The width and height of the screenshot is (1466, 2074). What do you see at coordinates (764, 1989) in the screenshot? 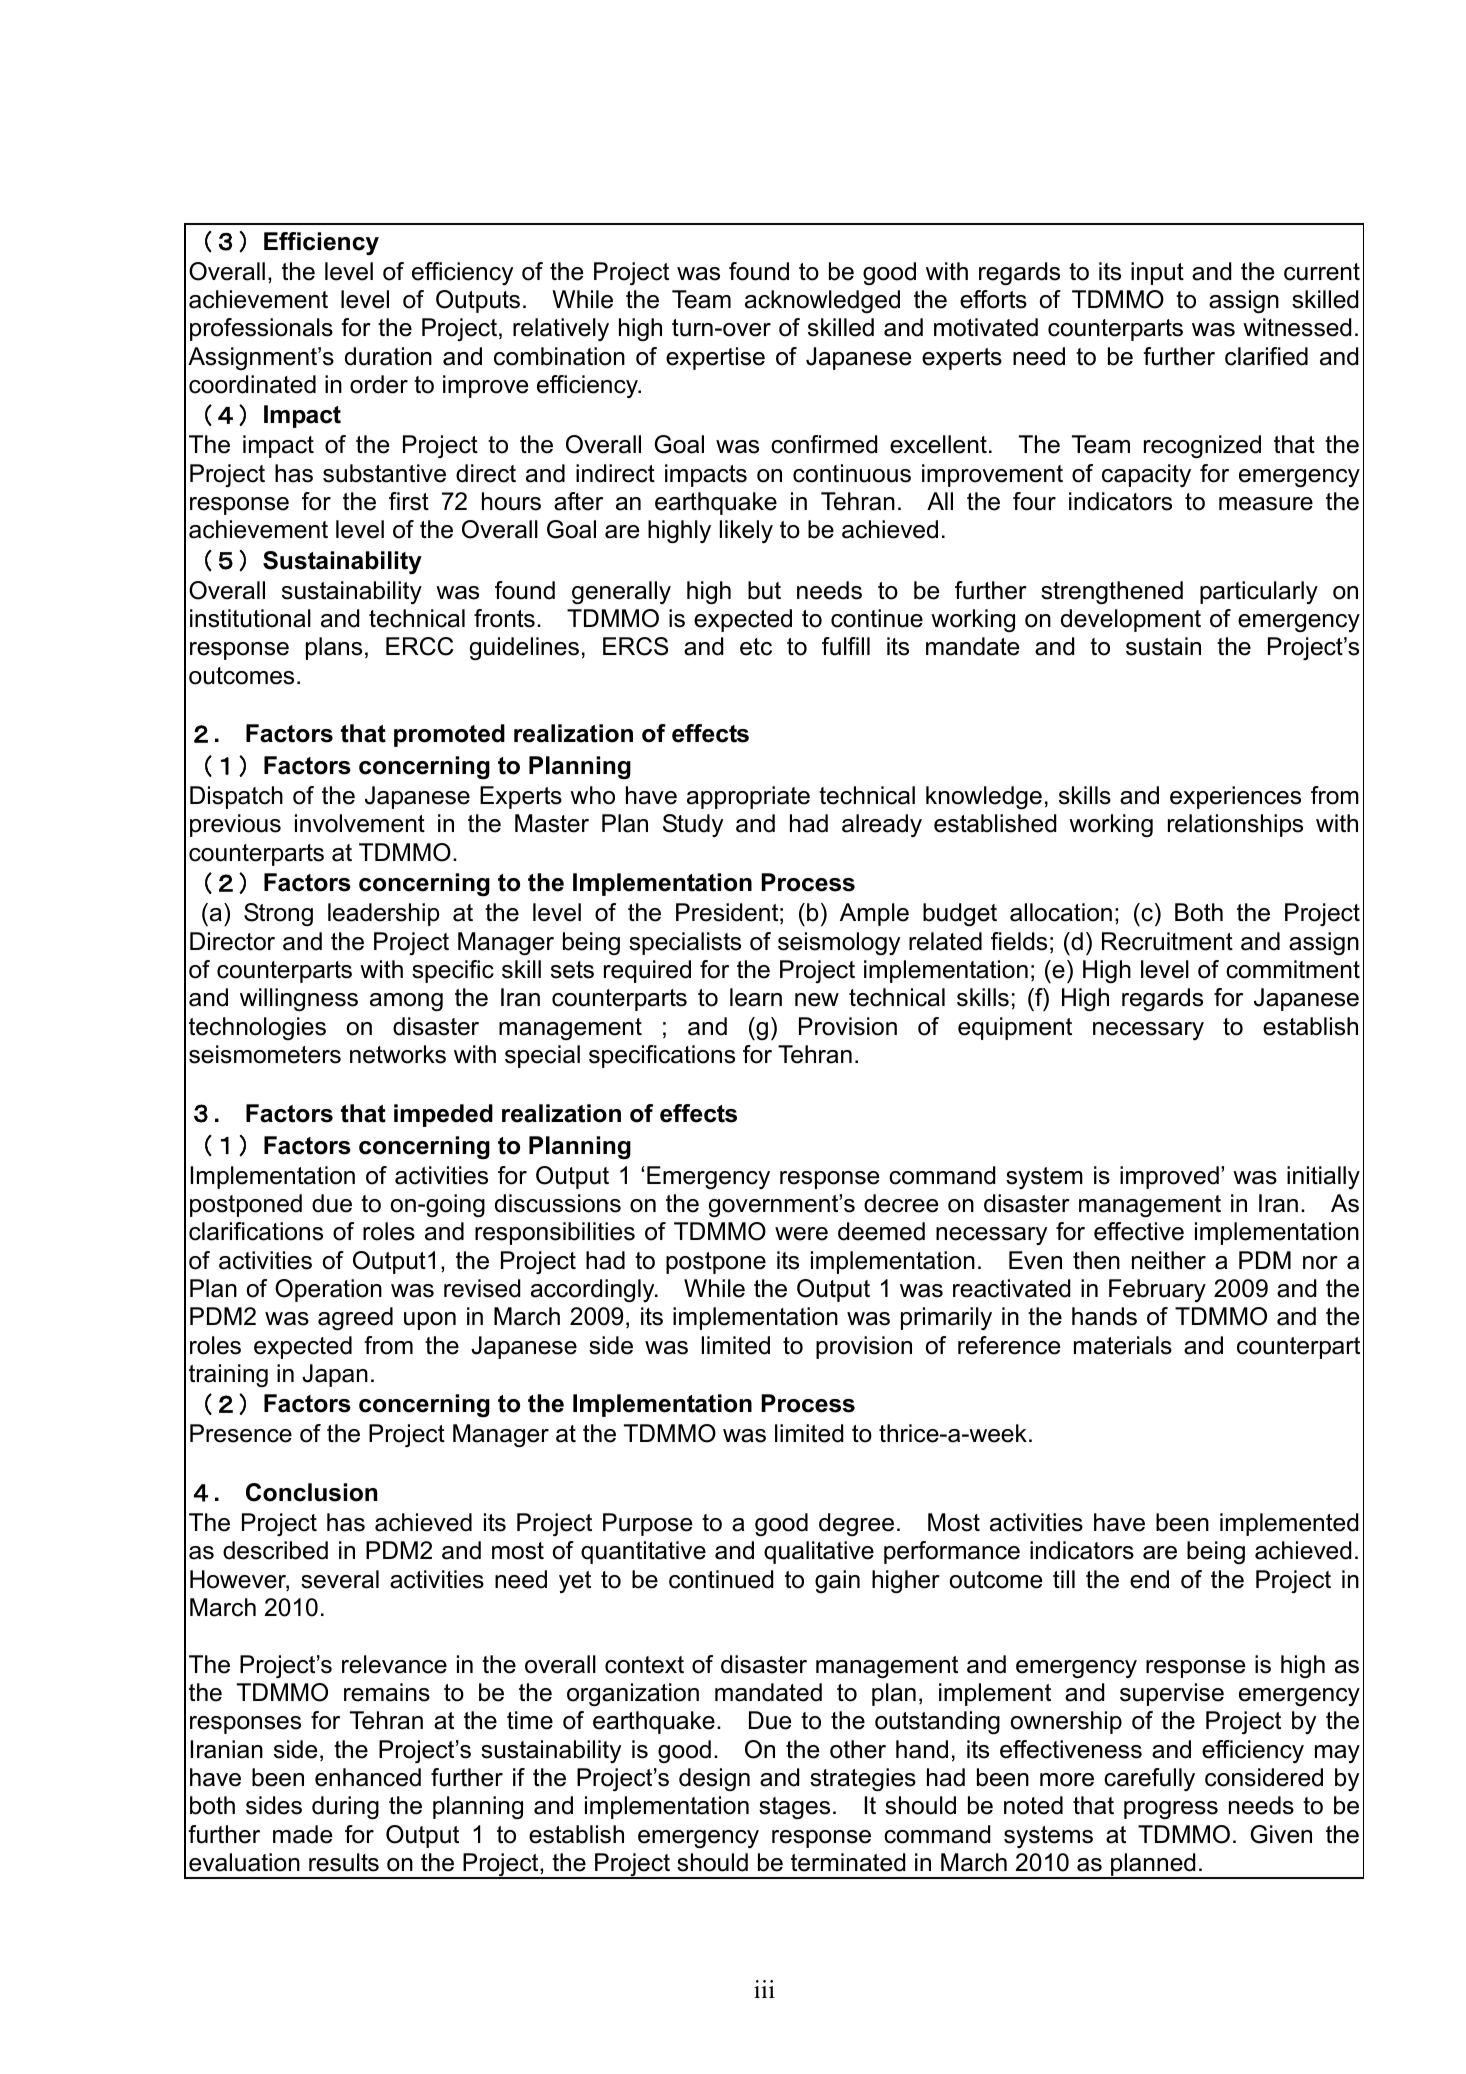
I see `iii` at bounding box center [764, 1989].
